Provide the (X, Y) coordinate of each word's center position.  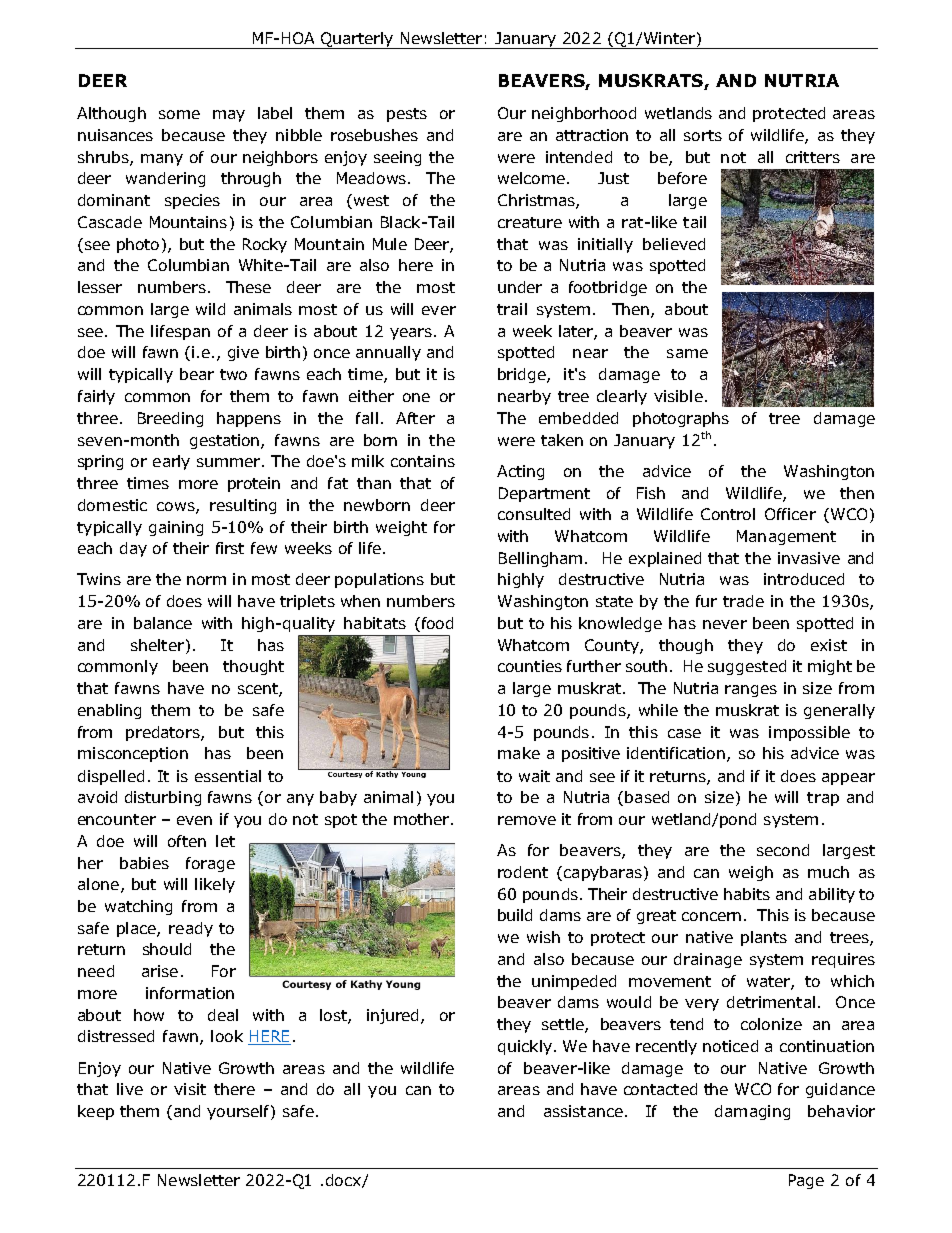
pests (407, 115)
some (179, 114)
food (436, 624)
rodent (523, 872)
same (687, 353)
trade (743, 601)
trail (512, 309)
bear (197, 374)
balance (163, 623)
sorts (703, 135)
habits (747, 894)
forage (210, 864)
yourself (239, 1112)
